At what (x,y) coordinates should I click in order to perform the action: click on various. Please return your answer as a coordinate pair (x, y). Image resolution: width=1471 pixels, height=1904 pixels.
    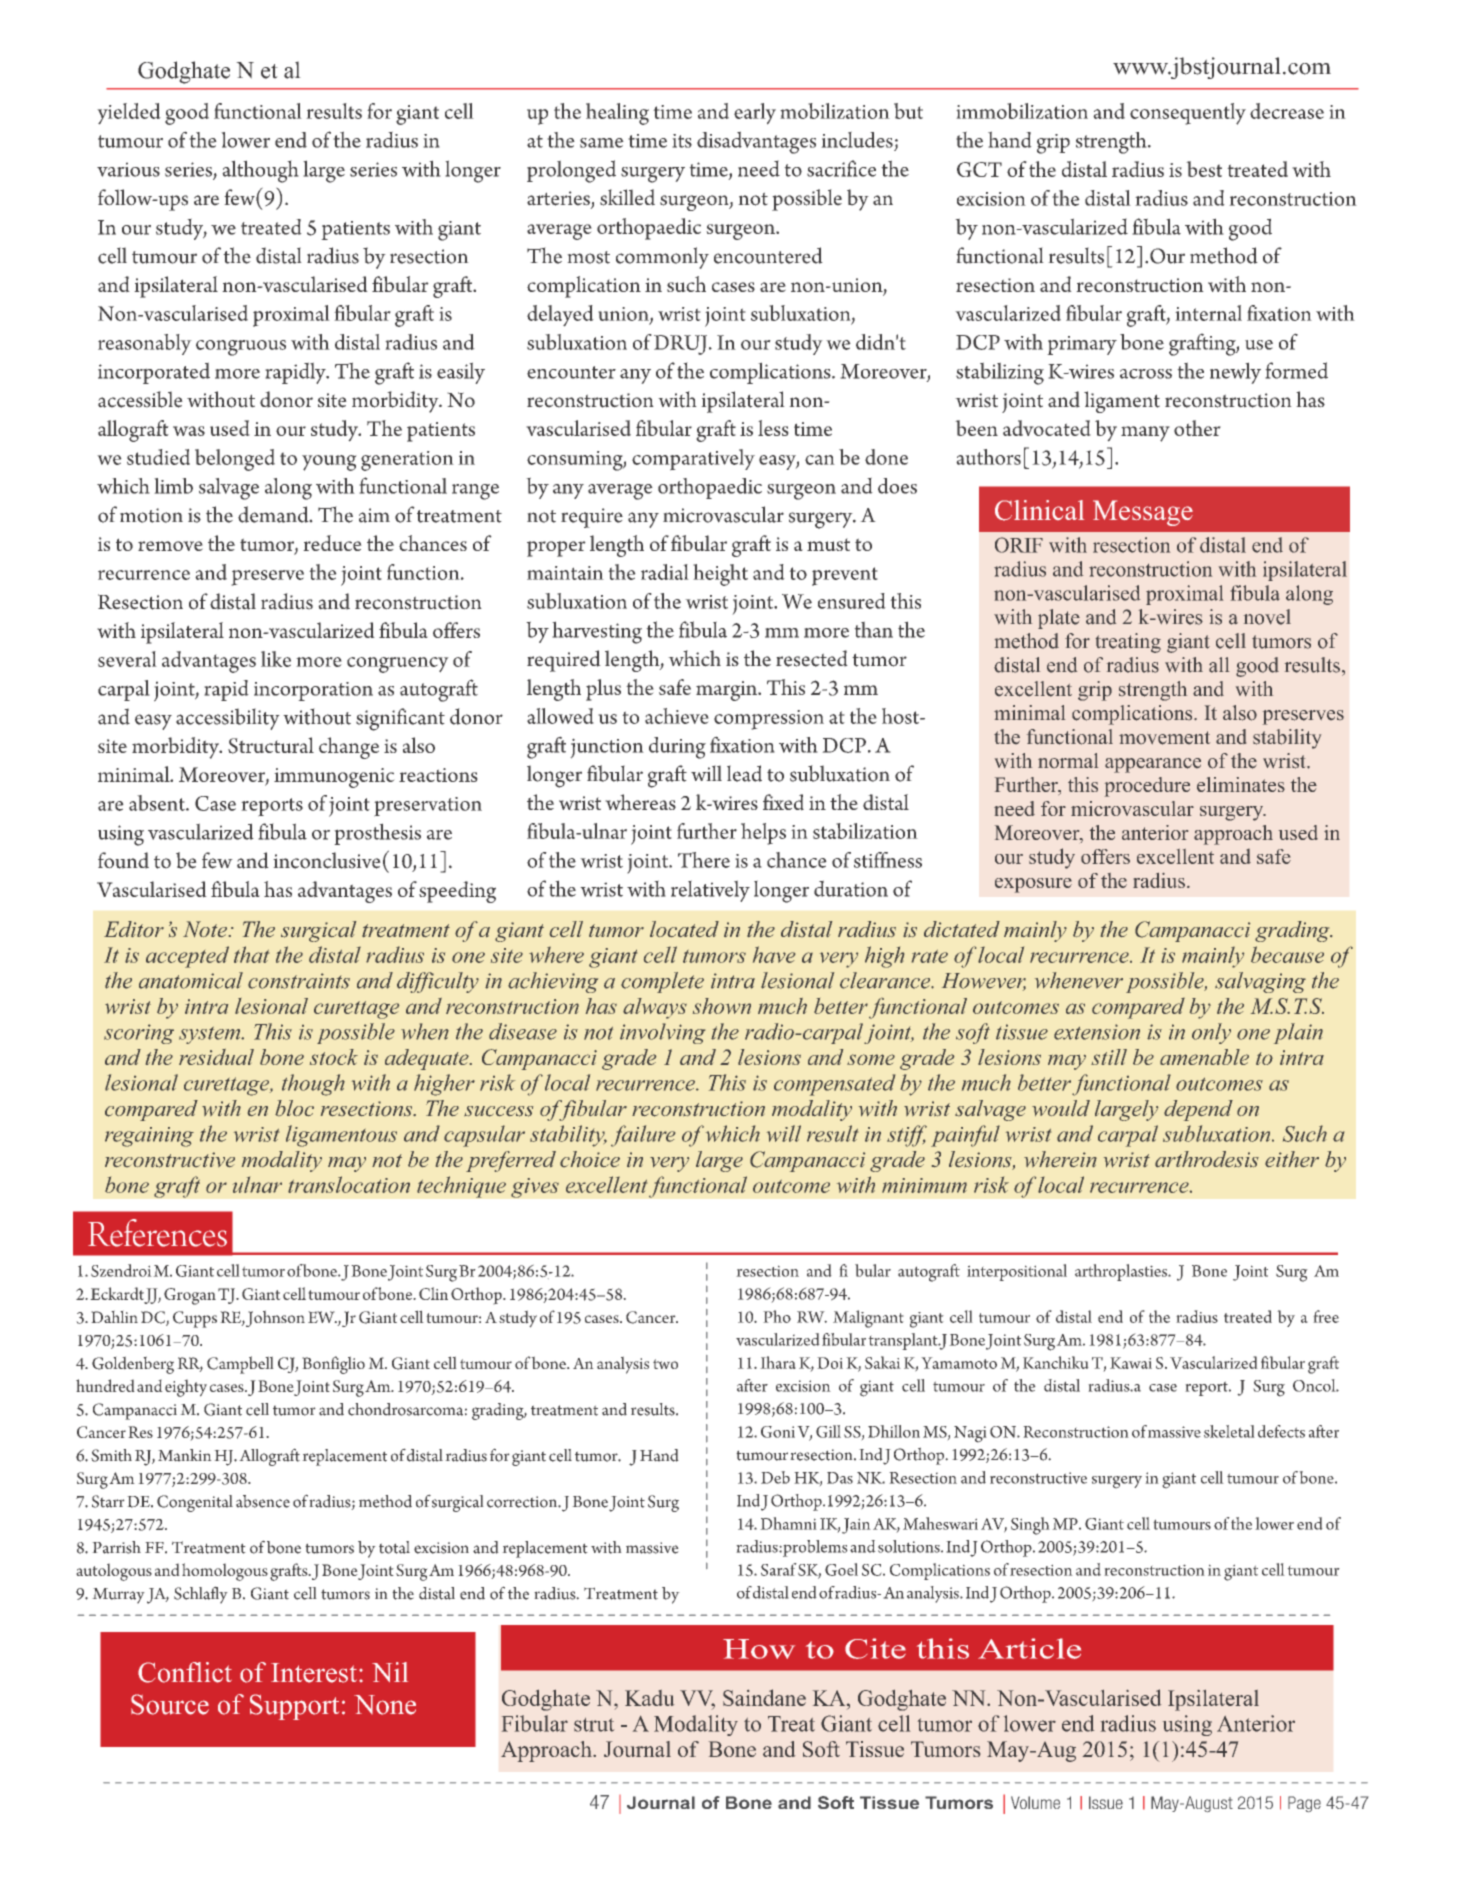
    Looking at the image, I should click on (128, 169).
